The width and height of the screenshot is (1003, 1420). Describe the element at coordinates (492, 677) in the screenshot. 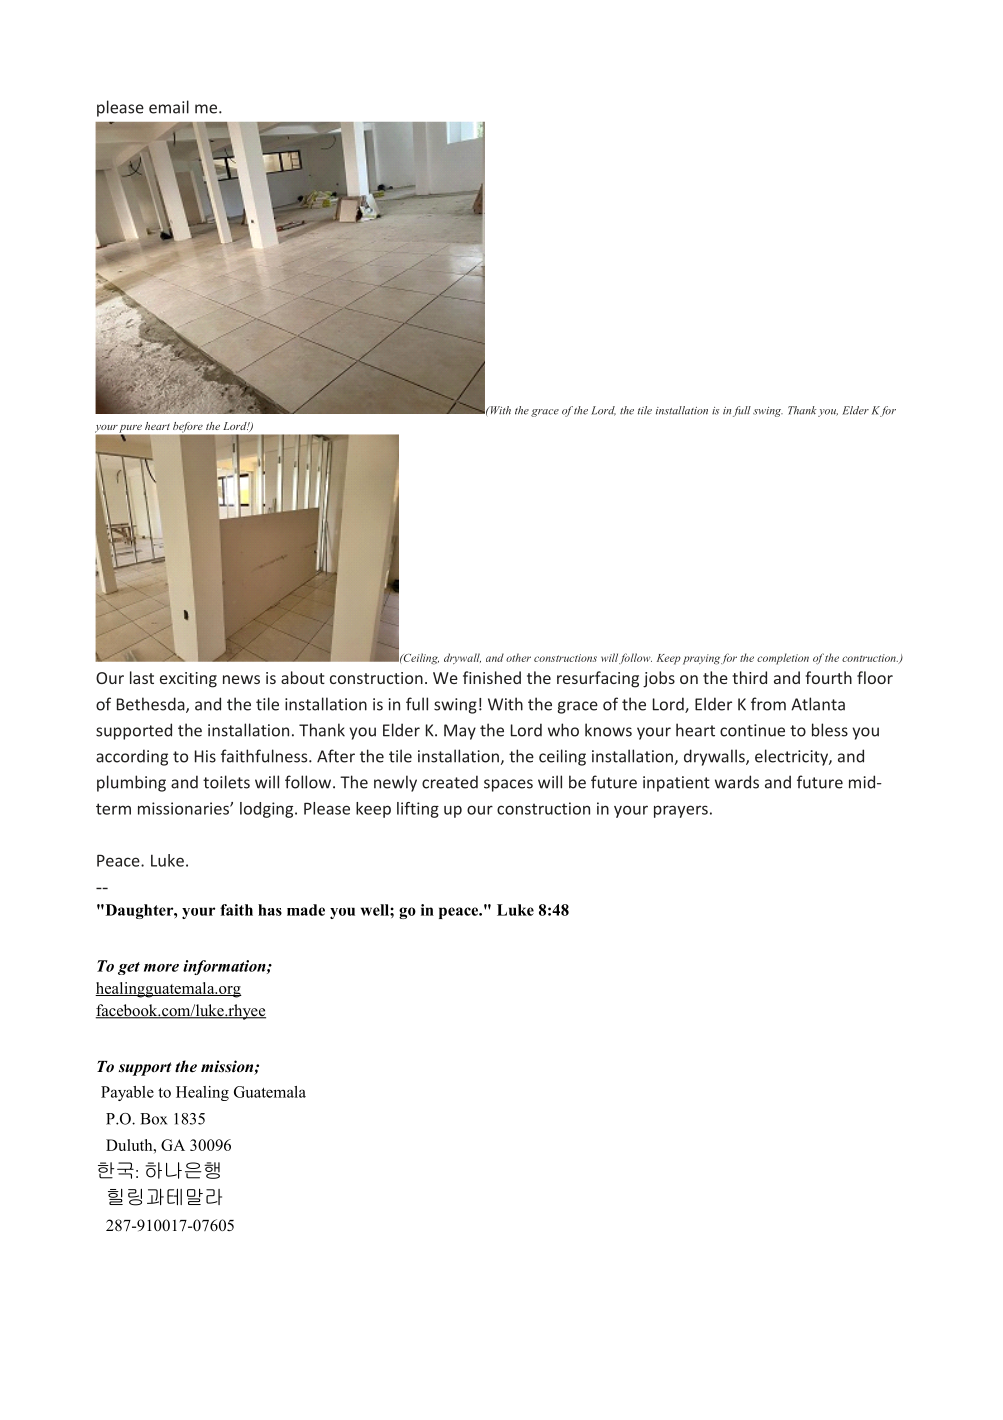

I see `finished` at that location.
